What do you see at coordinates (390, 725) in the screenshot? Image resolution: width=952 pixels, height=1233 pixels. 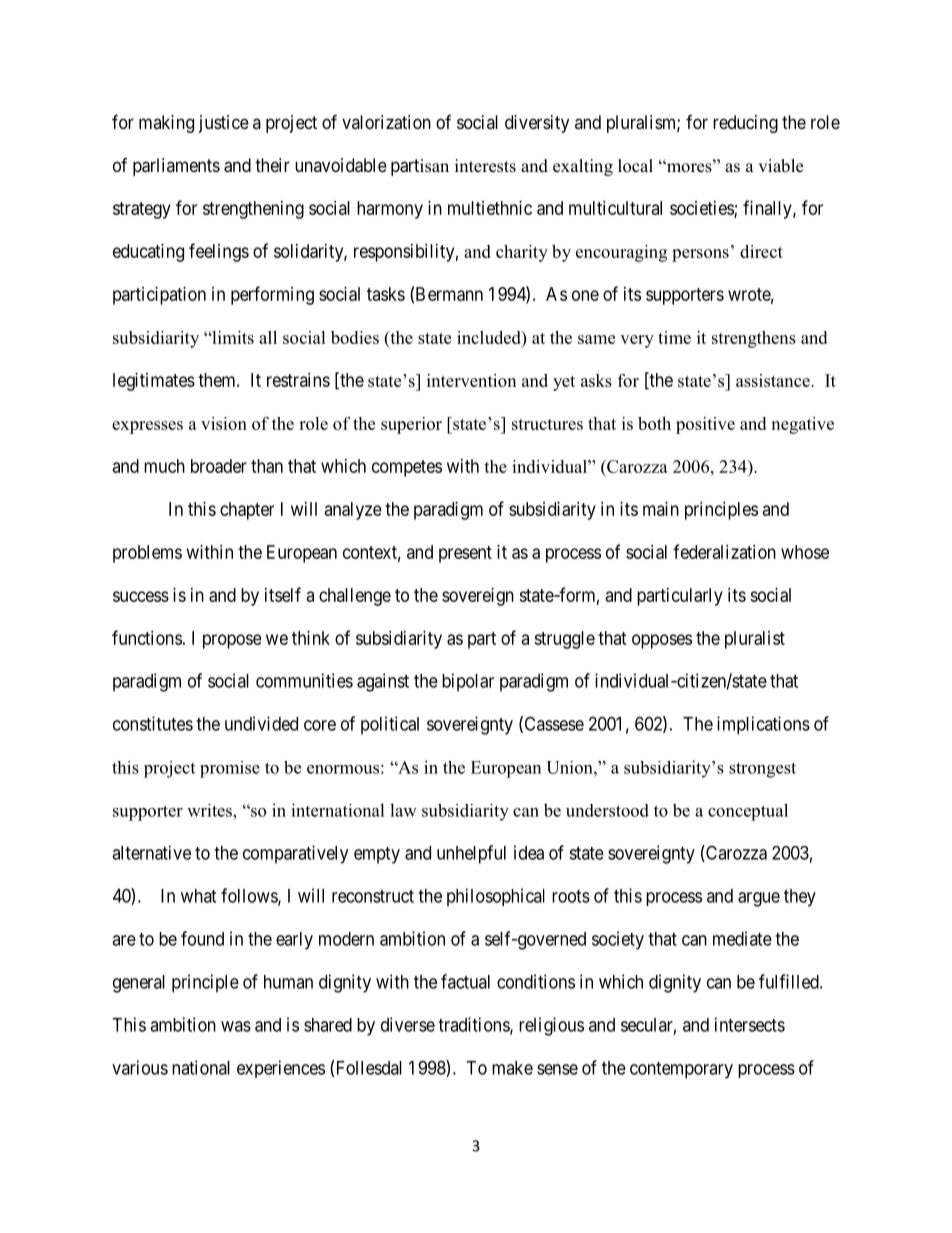 I see `political` at bounding box center [390, 725].
